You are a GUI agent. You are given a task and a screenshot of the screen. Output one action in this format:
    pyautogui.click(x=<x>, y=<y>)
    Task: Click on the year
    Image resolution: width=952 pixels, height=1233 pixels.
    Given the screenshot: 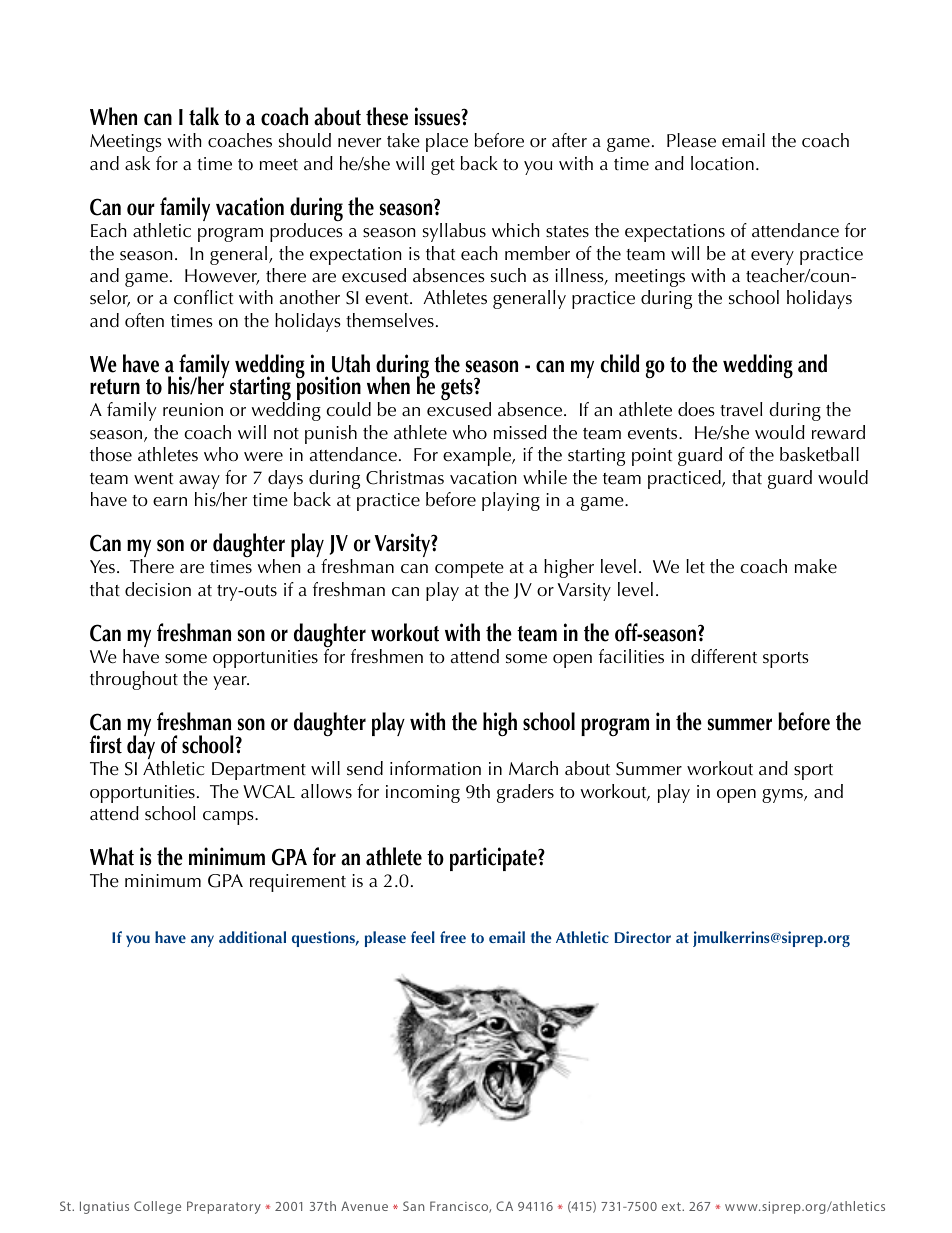 What is the action you would take?
    pyautogui.click(x=231, y=683)
